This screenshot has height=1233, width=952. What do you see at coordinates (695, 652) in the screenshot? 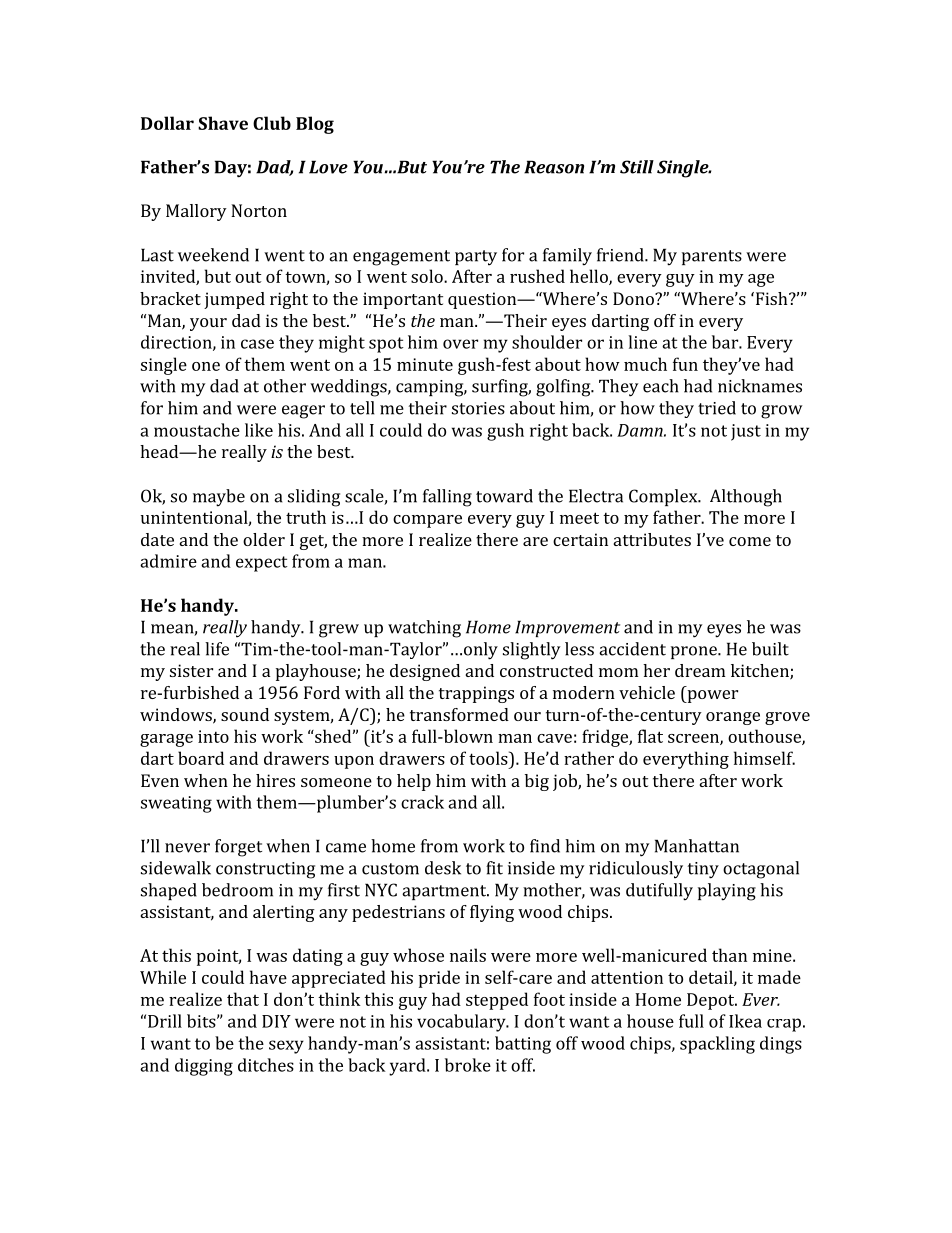
I see `prone` at bounding box center [695, 652].
